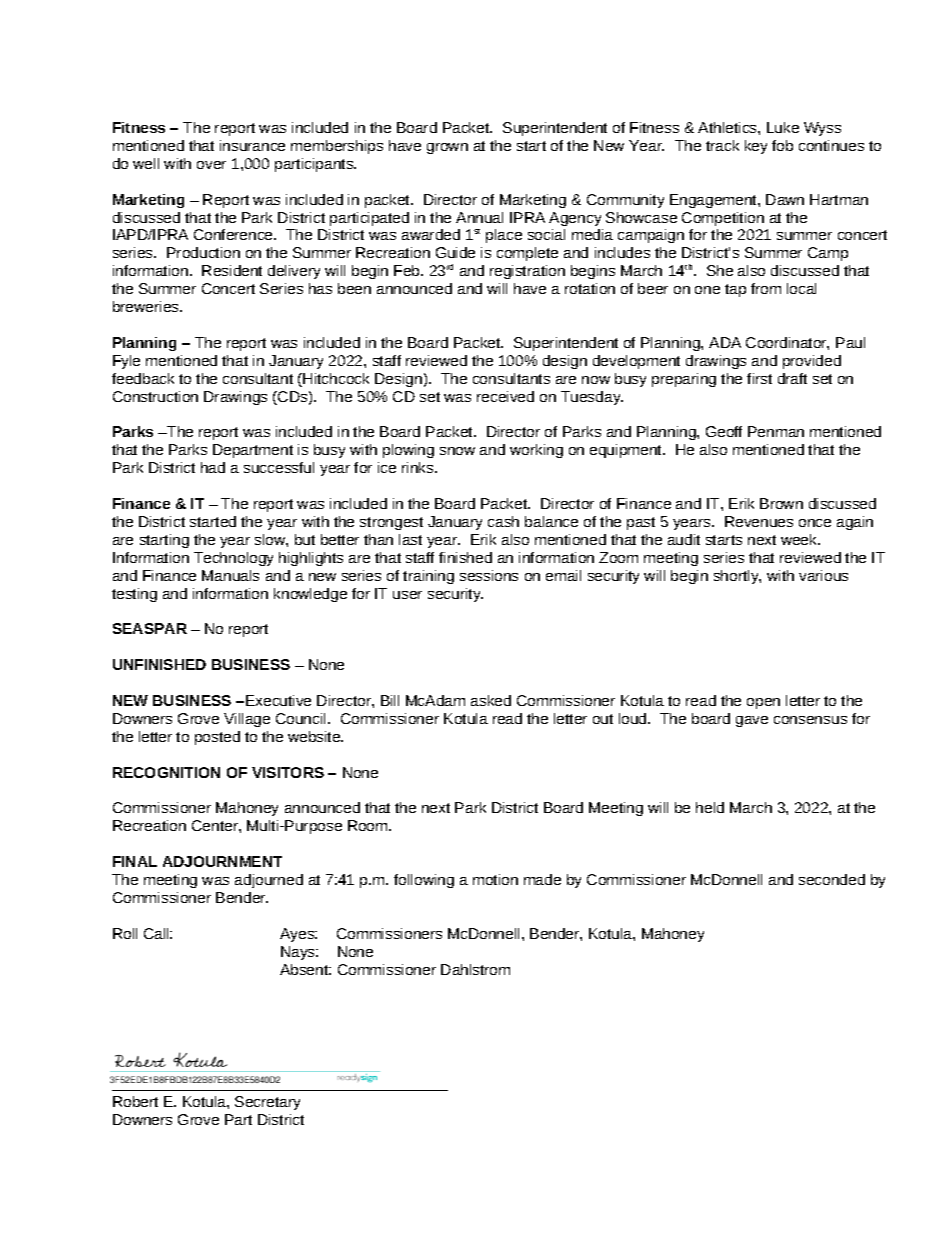 This page has width=952, height=1233. Describe the element at coordinates (752, 721) in the page. I see `gave` at that location.
